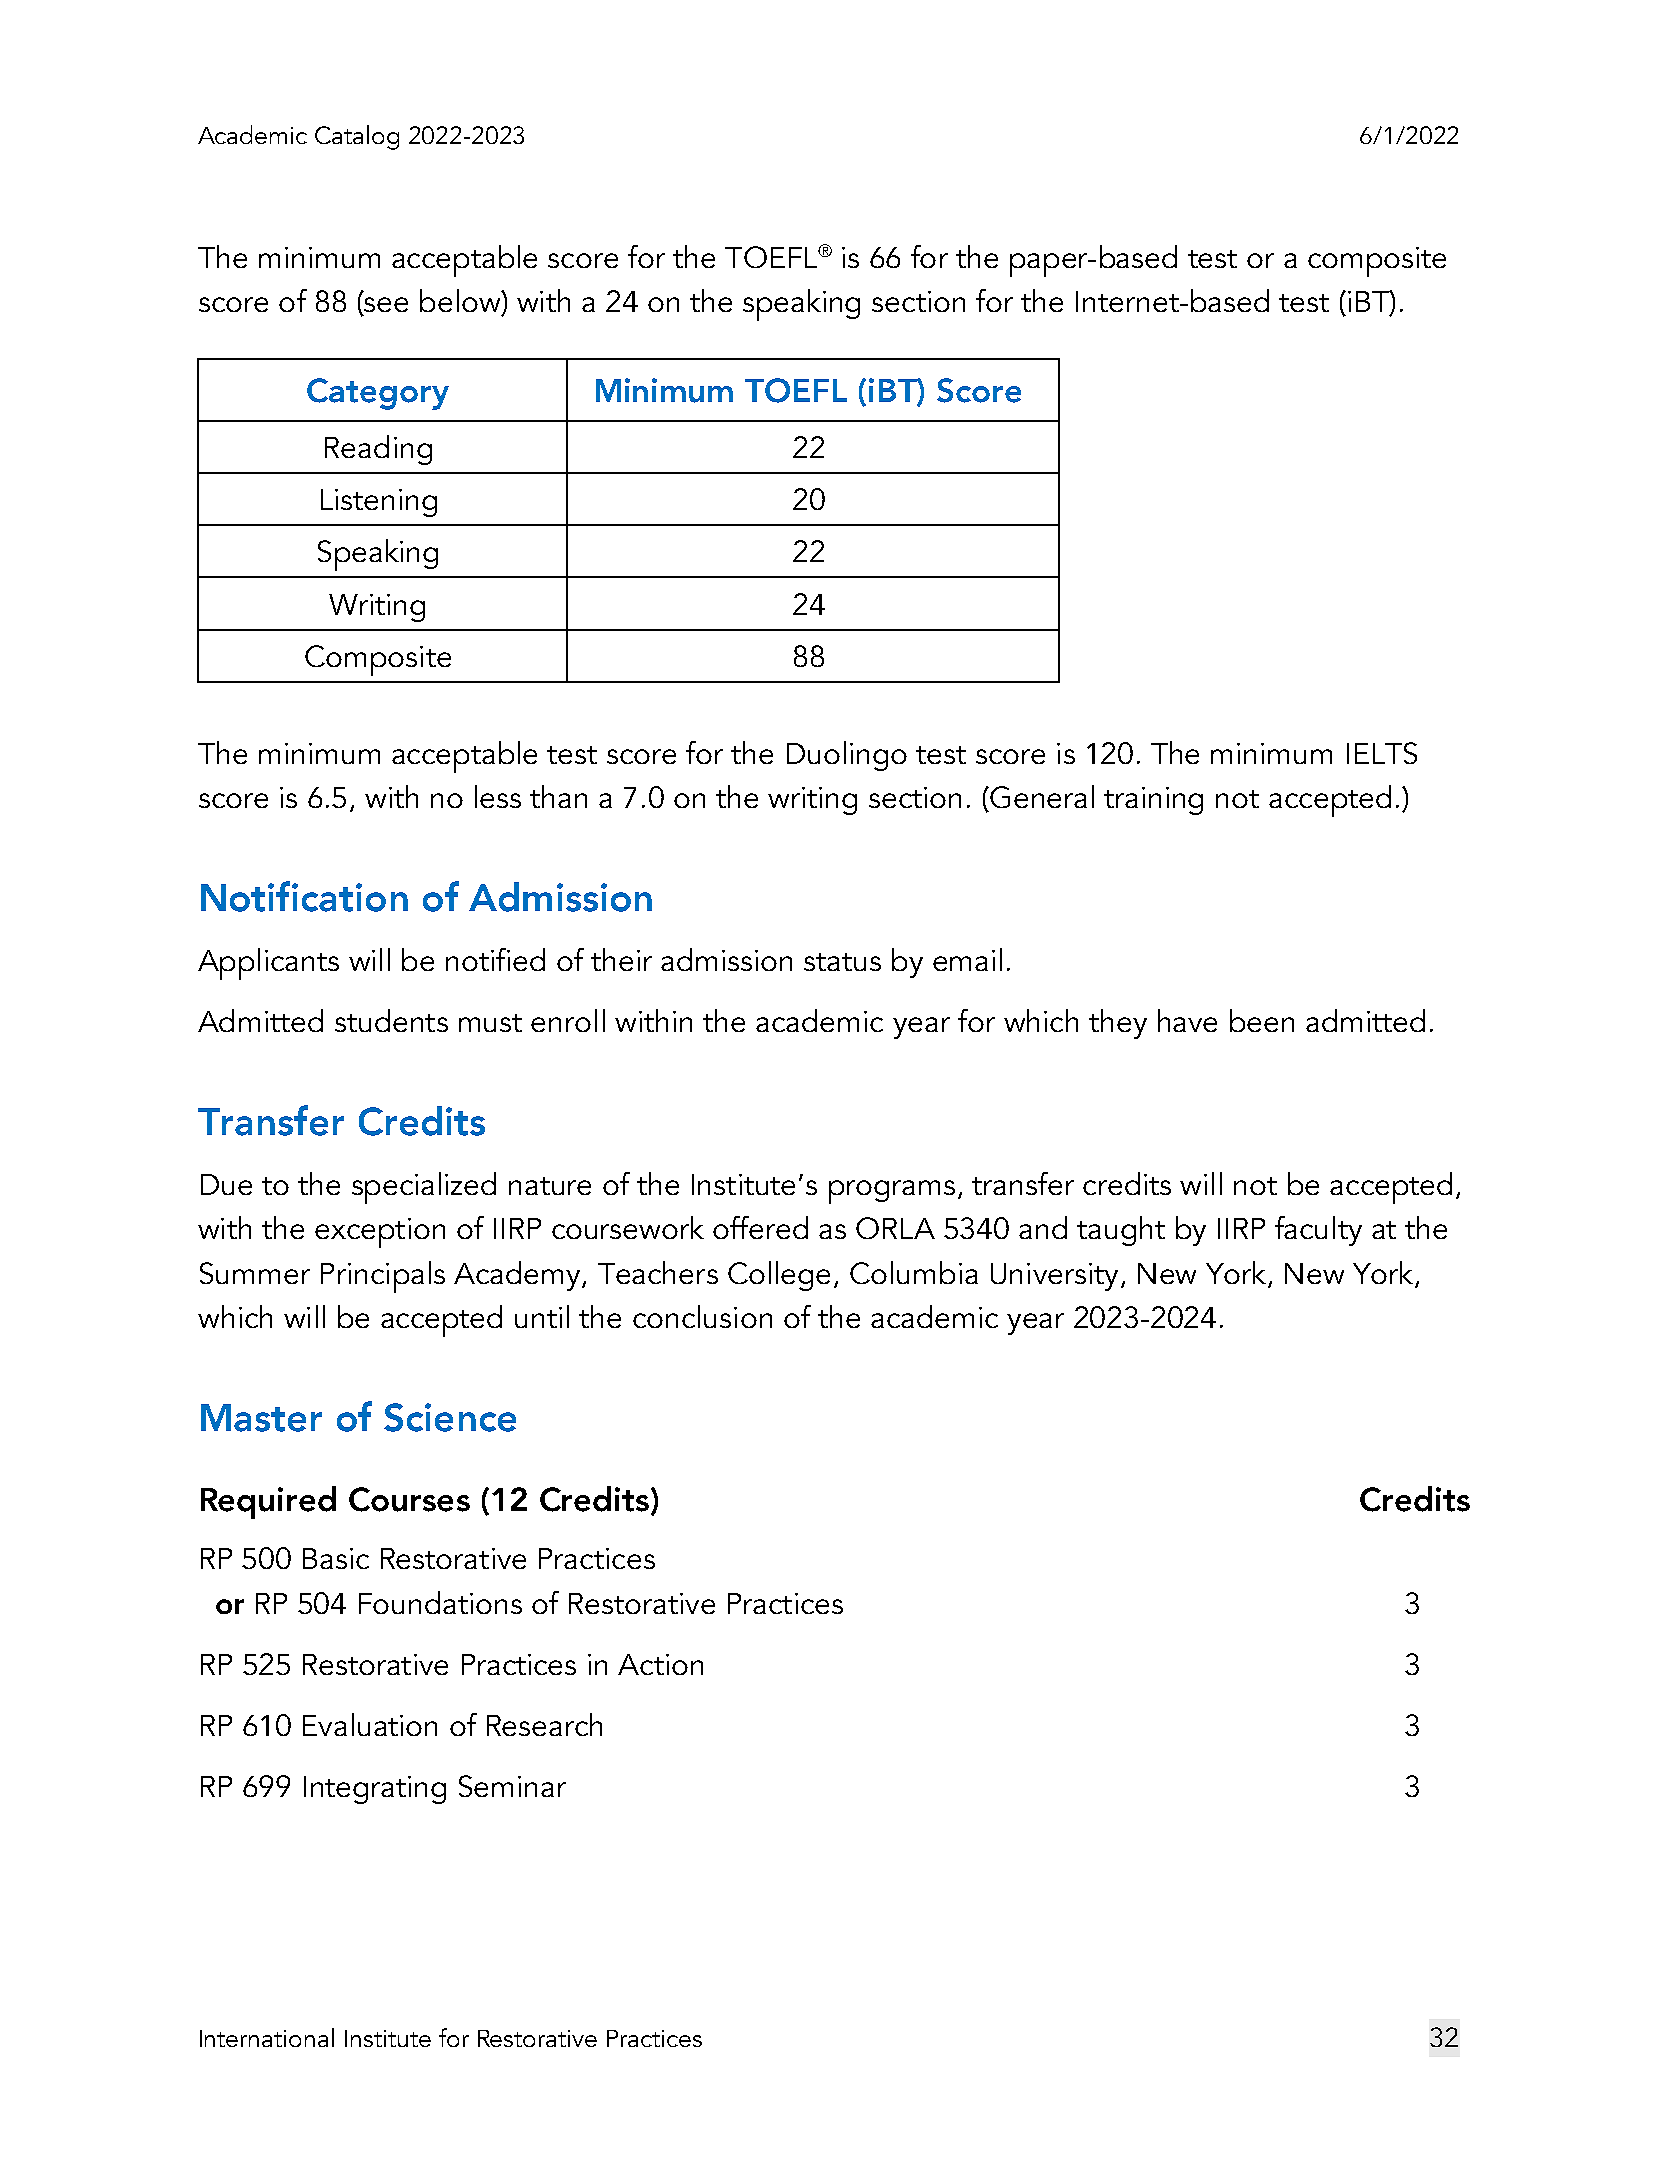 The height and width of the document is (2175, 1680). I want to click on International, so click(267, 2037).
